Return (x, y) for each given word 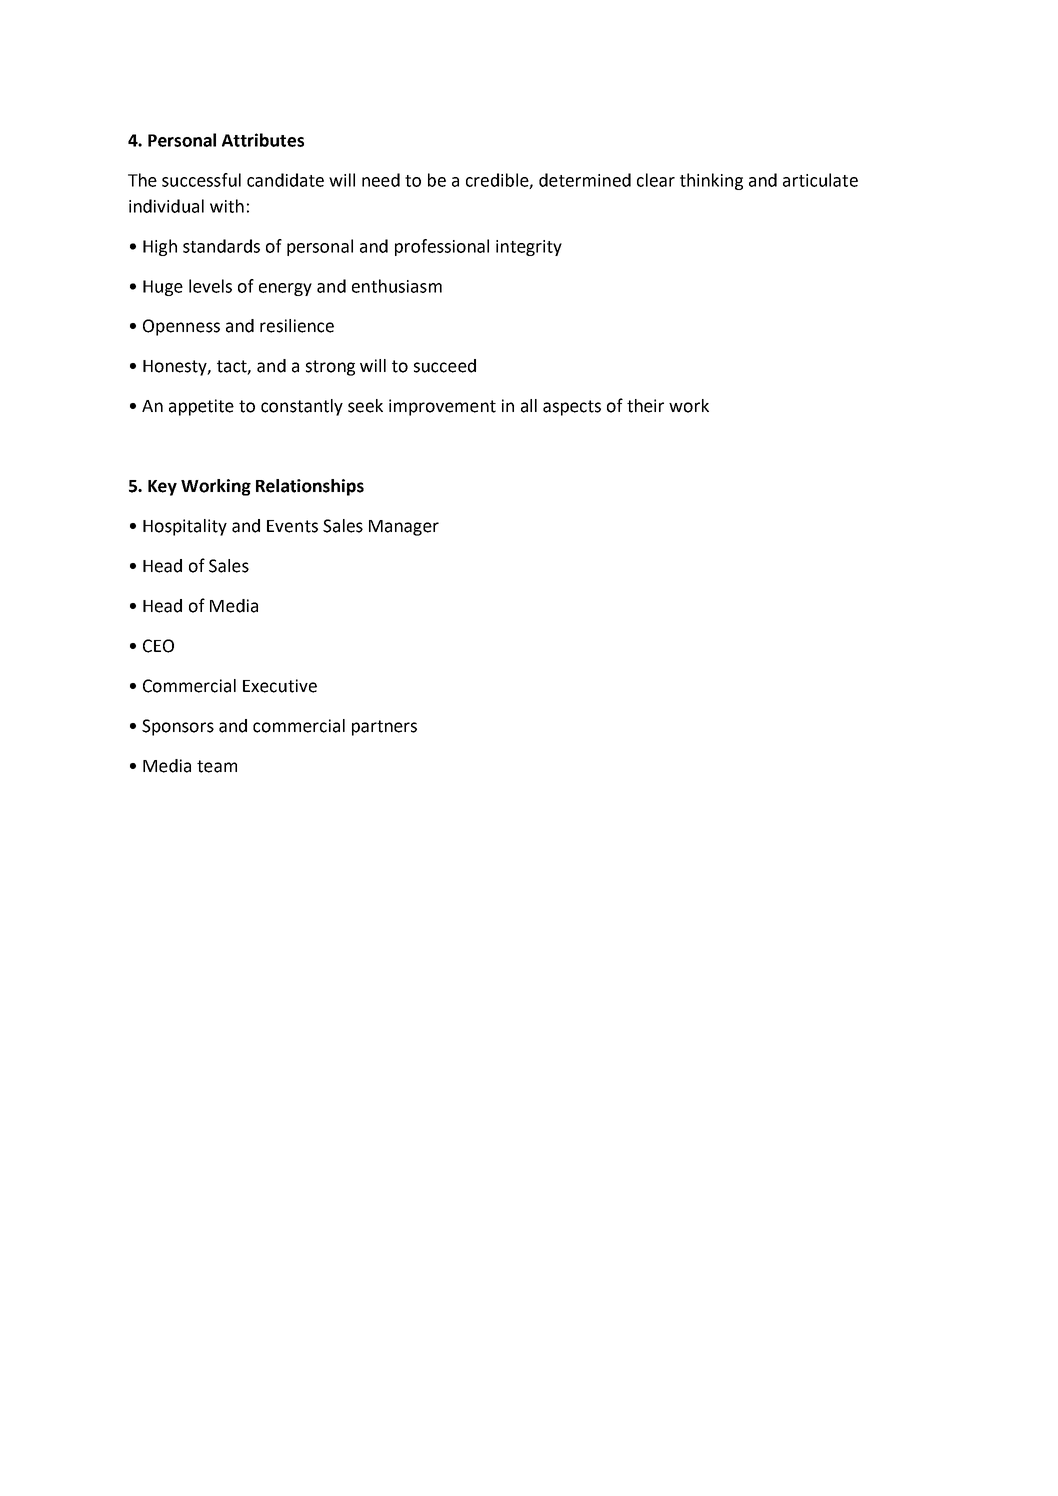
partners (384, 728)
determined (585, 180)
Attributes (263, 140)
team (217, 766)
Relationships (310, 487)
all (529, 406)
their (645, 406)
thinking (711, 181)
